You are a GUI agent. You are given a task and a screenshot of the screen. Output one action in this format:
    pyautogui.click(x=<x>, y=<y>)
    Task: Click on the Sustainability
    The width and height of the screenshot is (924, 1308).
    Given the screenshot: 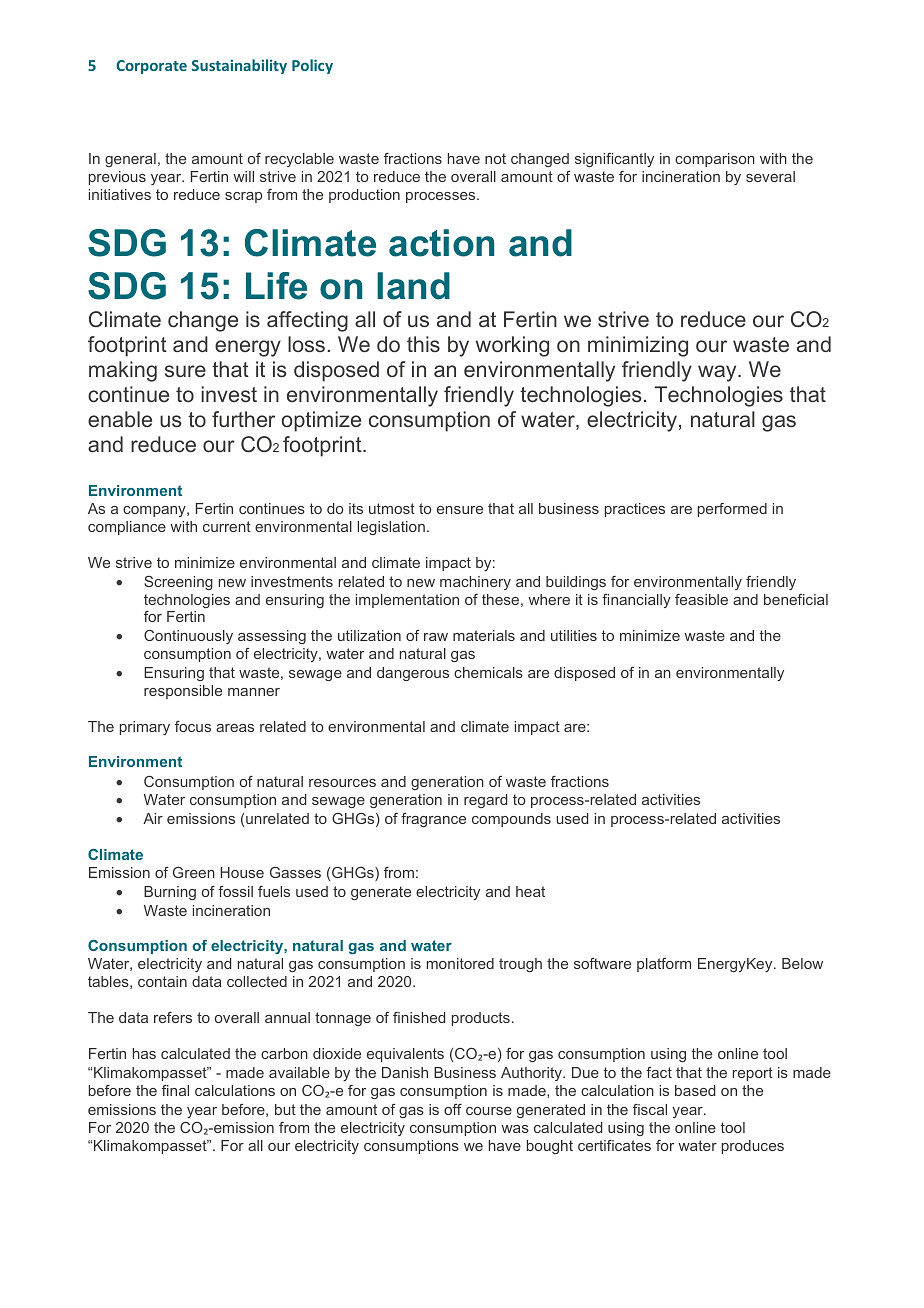 What is the action you would take?
    pyautogui.click(x=239, y=66)
